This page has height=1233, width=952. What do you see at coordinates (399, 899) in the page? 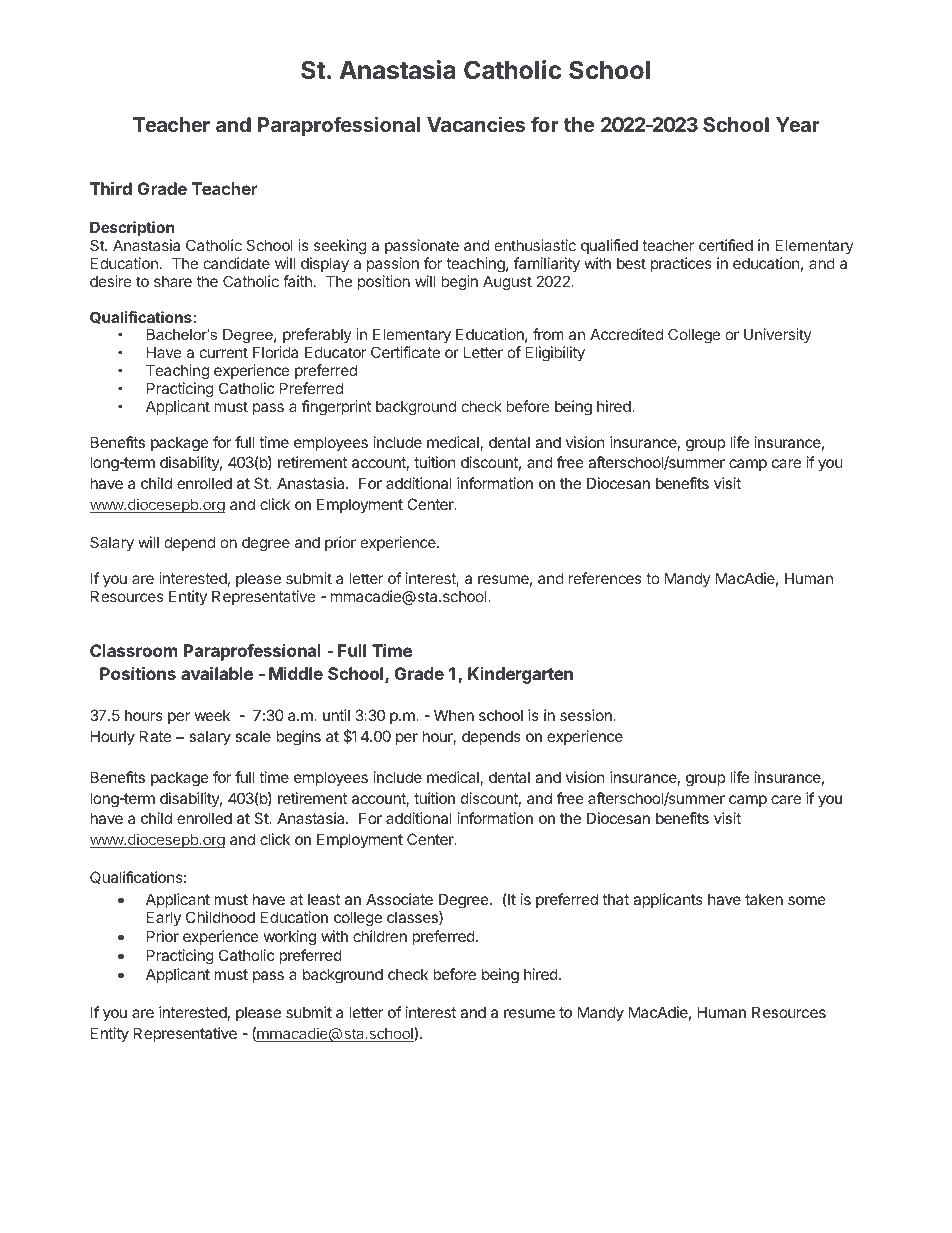
I see `Associate` at bounding box center [399, 899].
